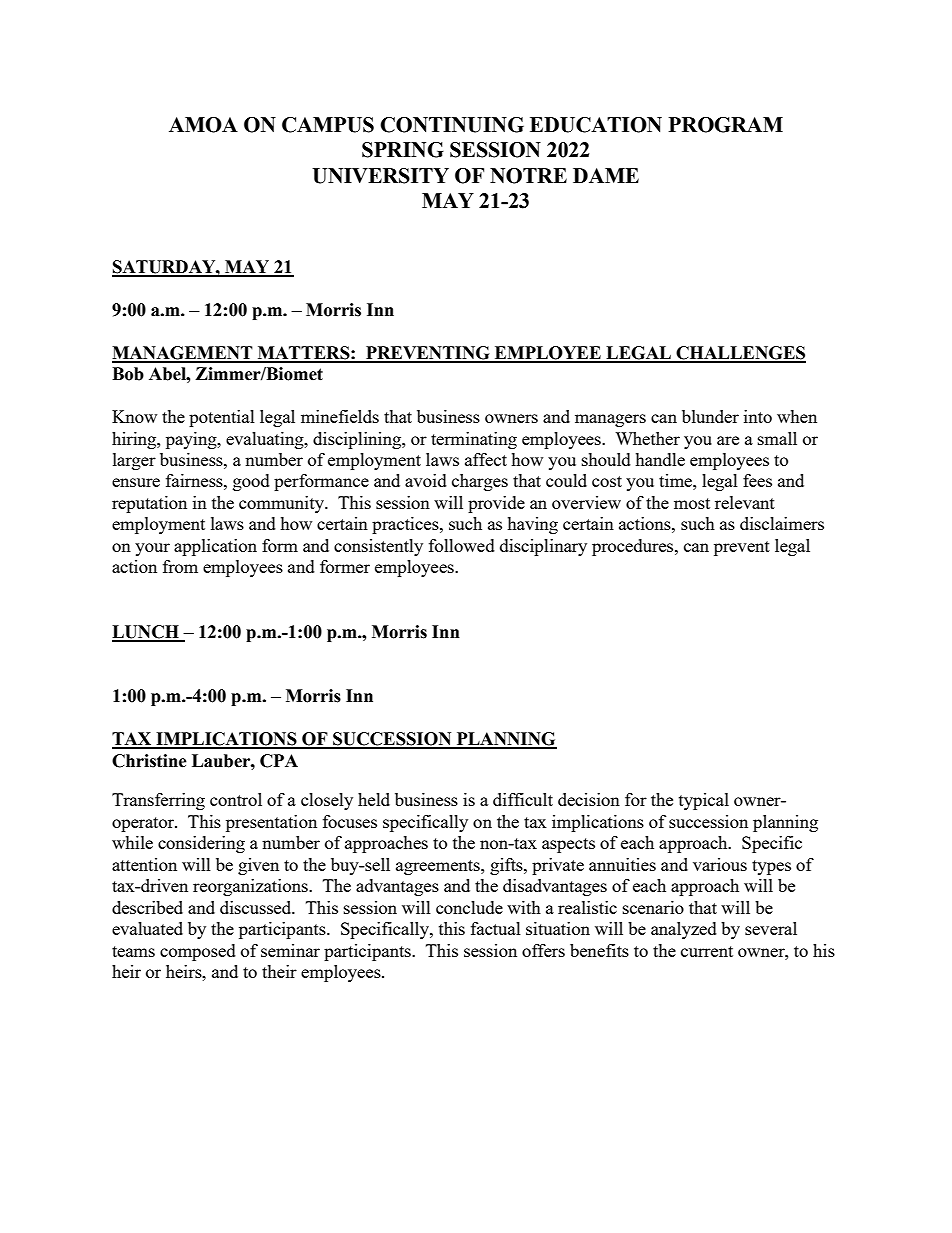 This screenshot has width=952, height=1233. Describe the element at coordinates (198, 952) in the screenshot. I see `composed` at that location.
